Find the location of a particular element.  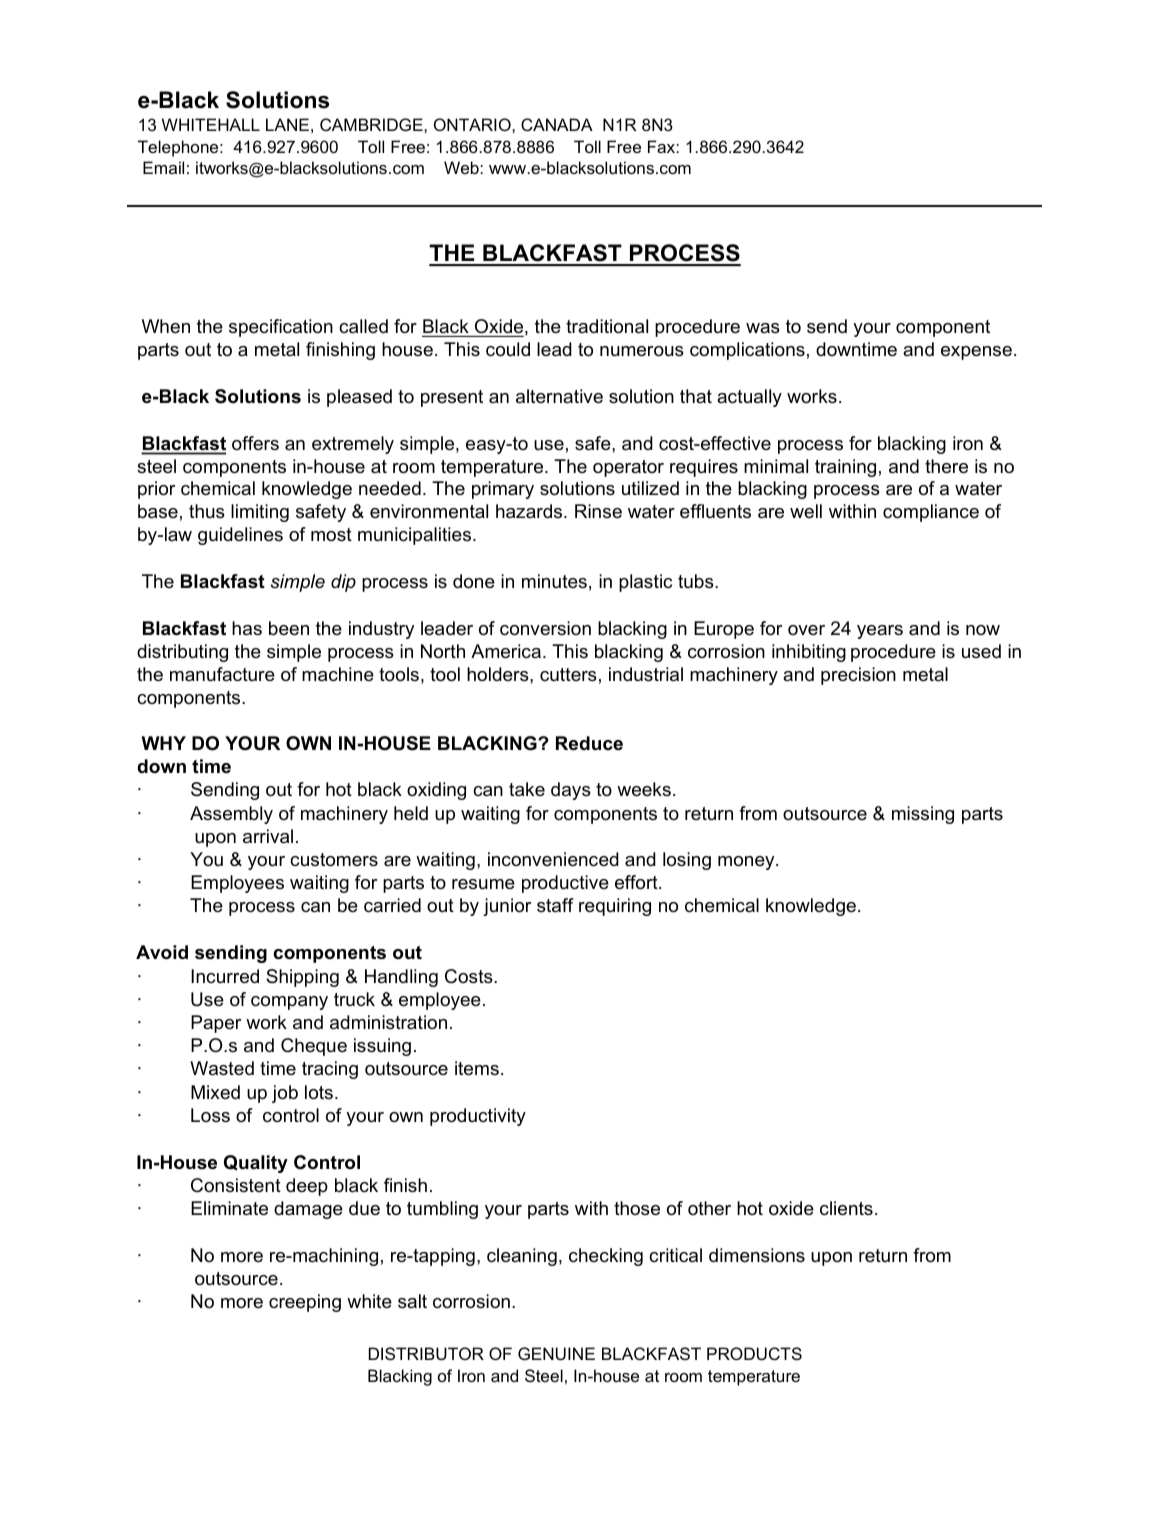

expense is located at coordinates (976, 353).
